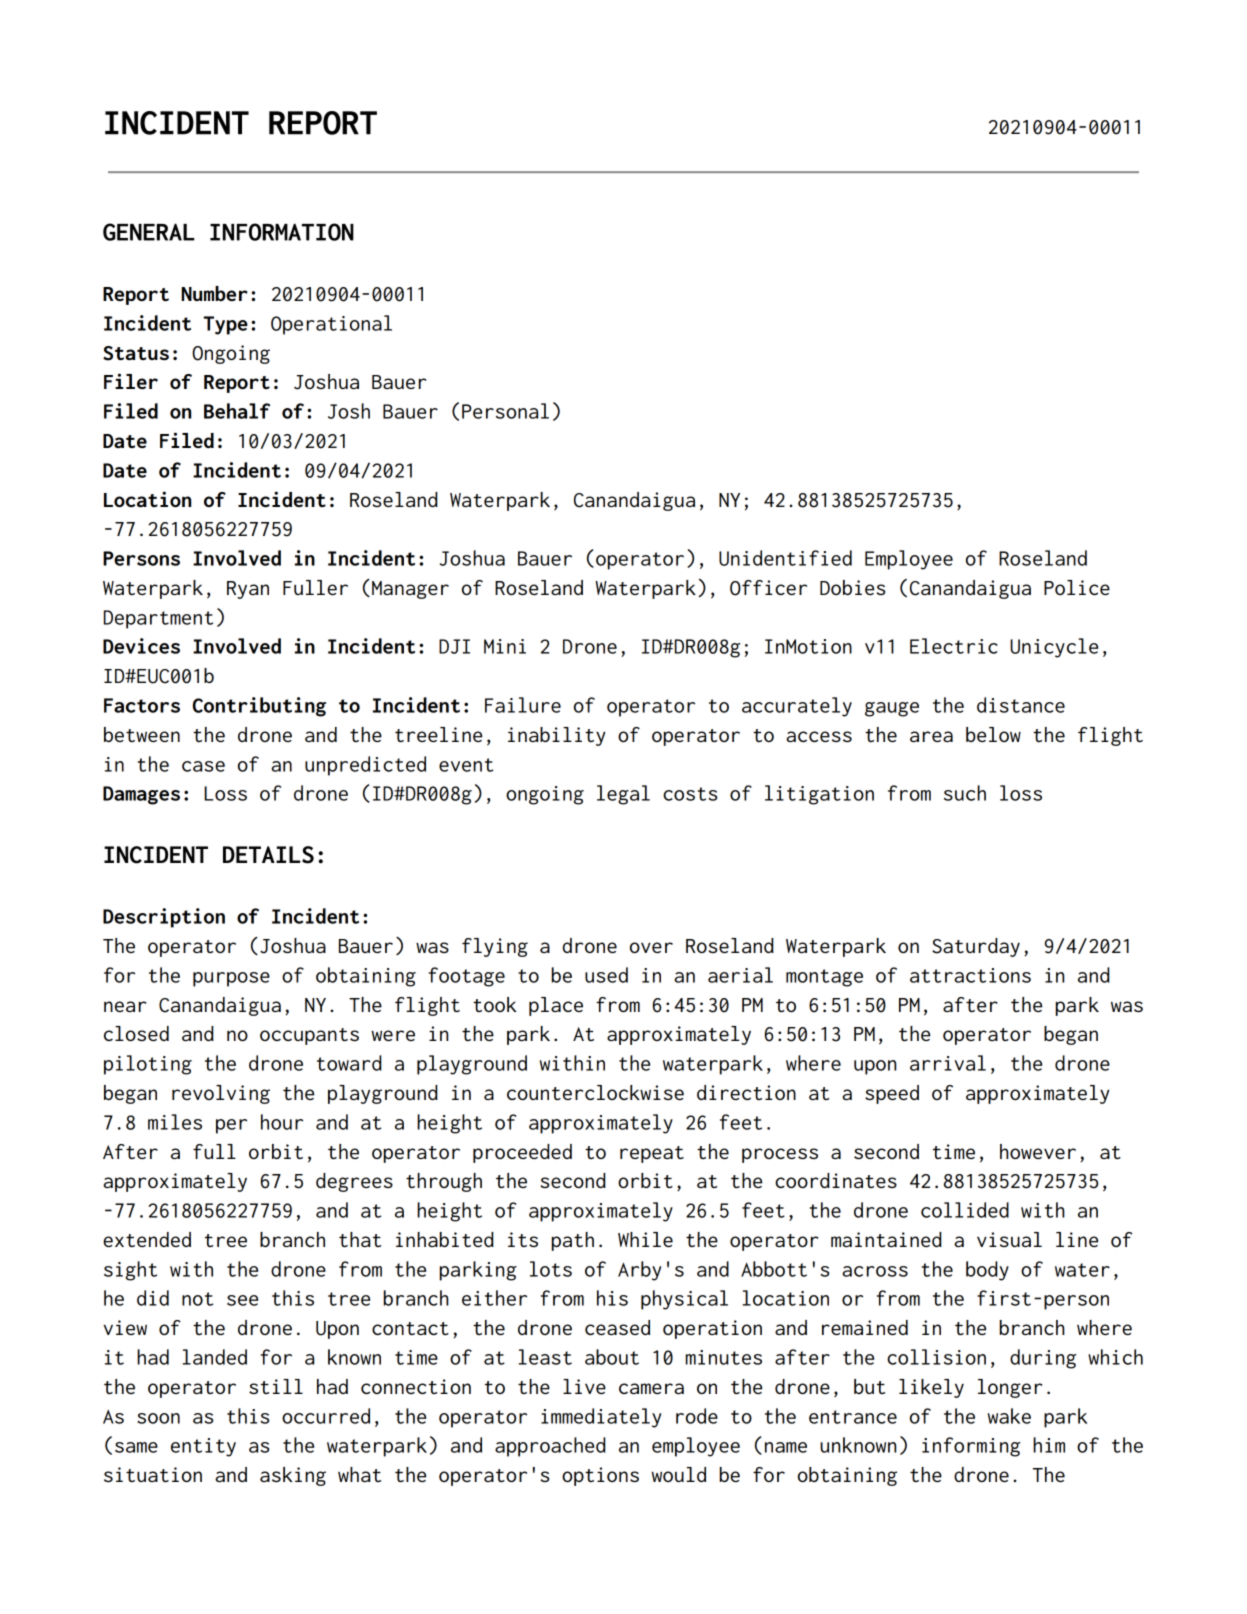  Describe the element at coordinates (970, 975) in the page. I see `attractions` at that location.
